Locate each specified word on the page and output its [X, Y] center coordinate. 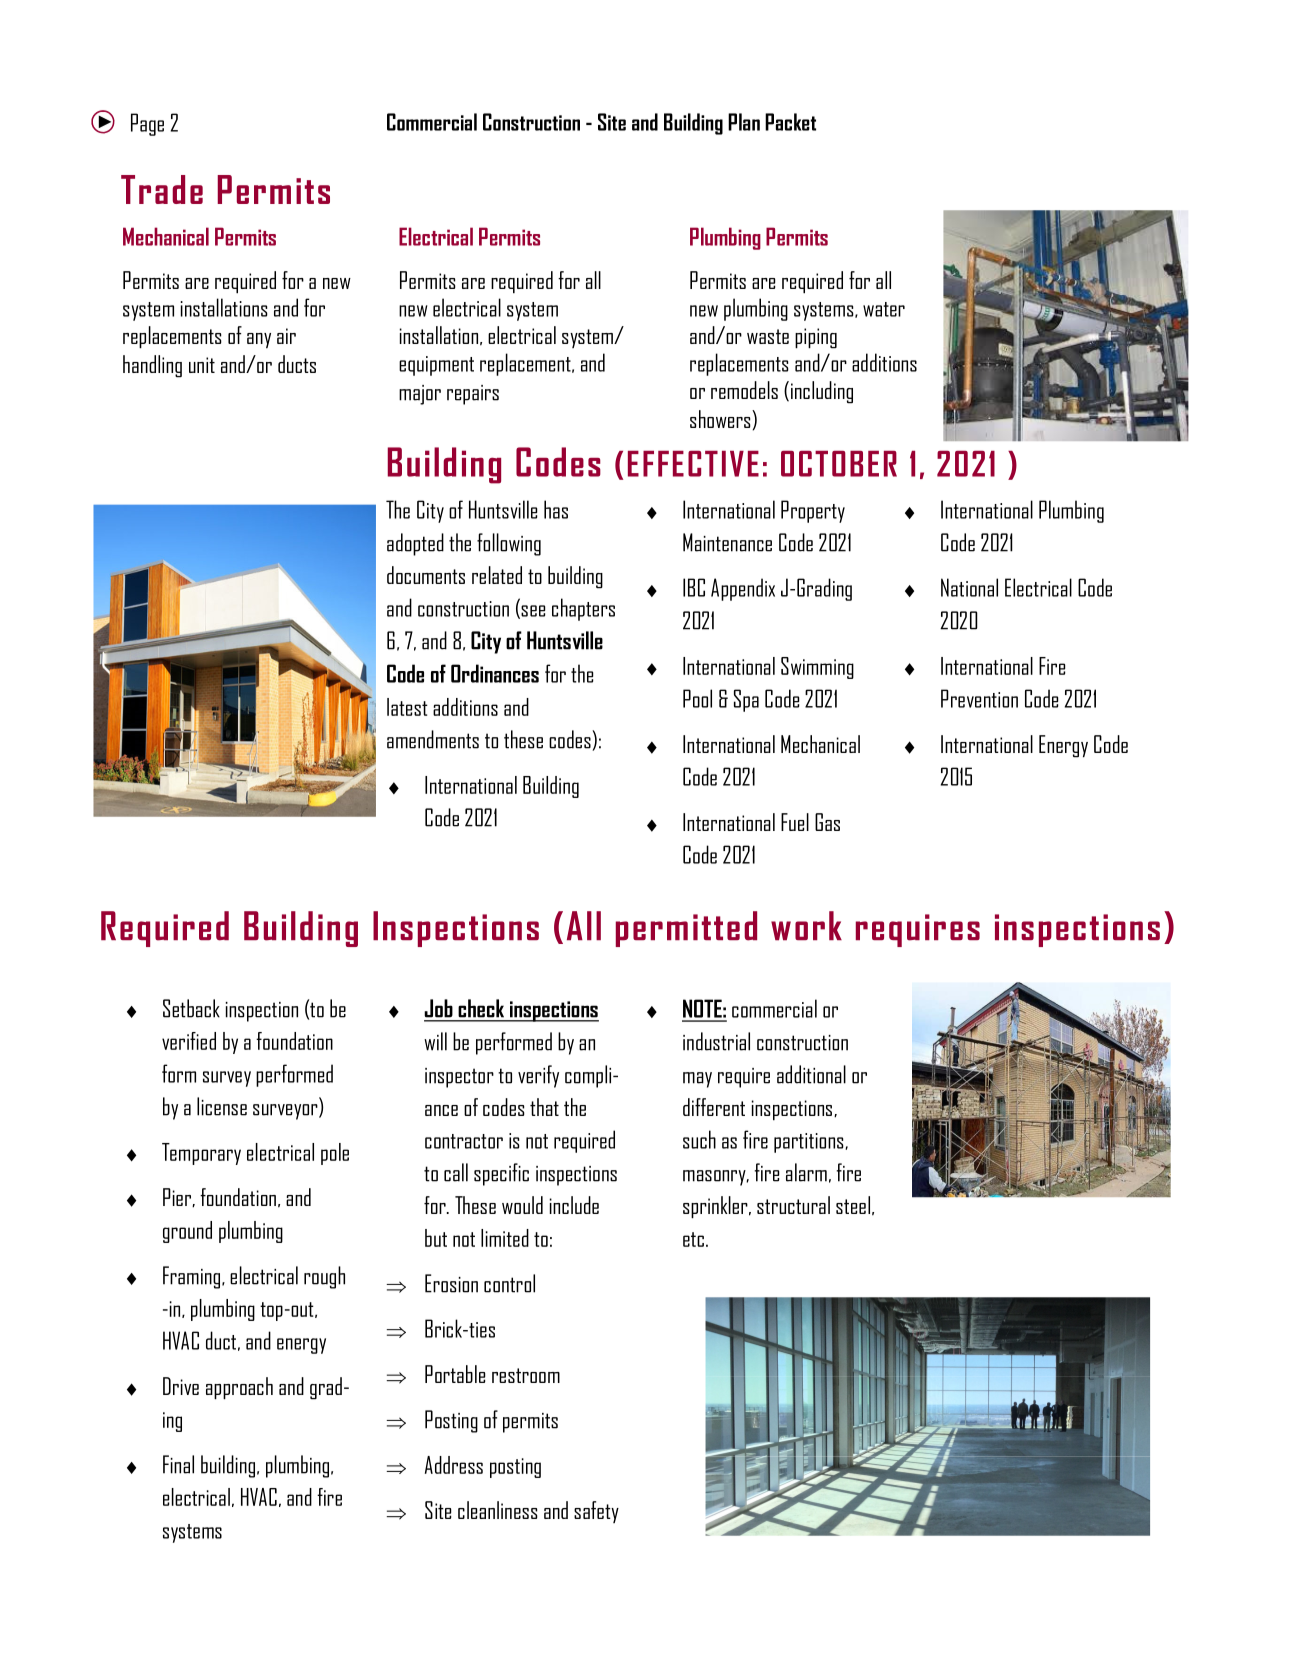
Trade [162, 189]
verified [189, 1041]
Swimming [817, 668]
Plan [744, 122]
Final [178, 1464]
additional [811, 1074]
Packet [790, 122]
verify [538, 1076]
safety [596, 1512]
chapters [583, 609]
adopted [415, 544]
